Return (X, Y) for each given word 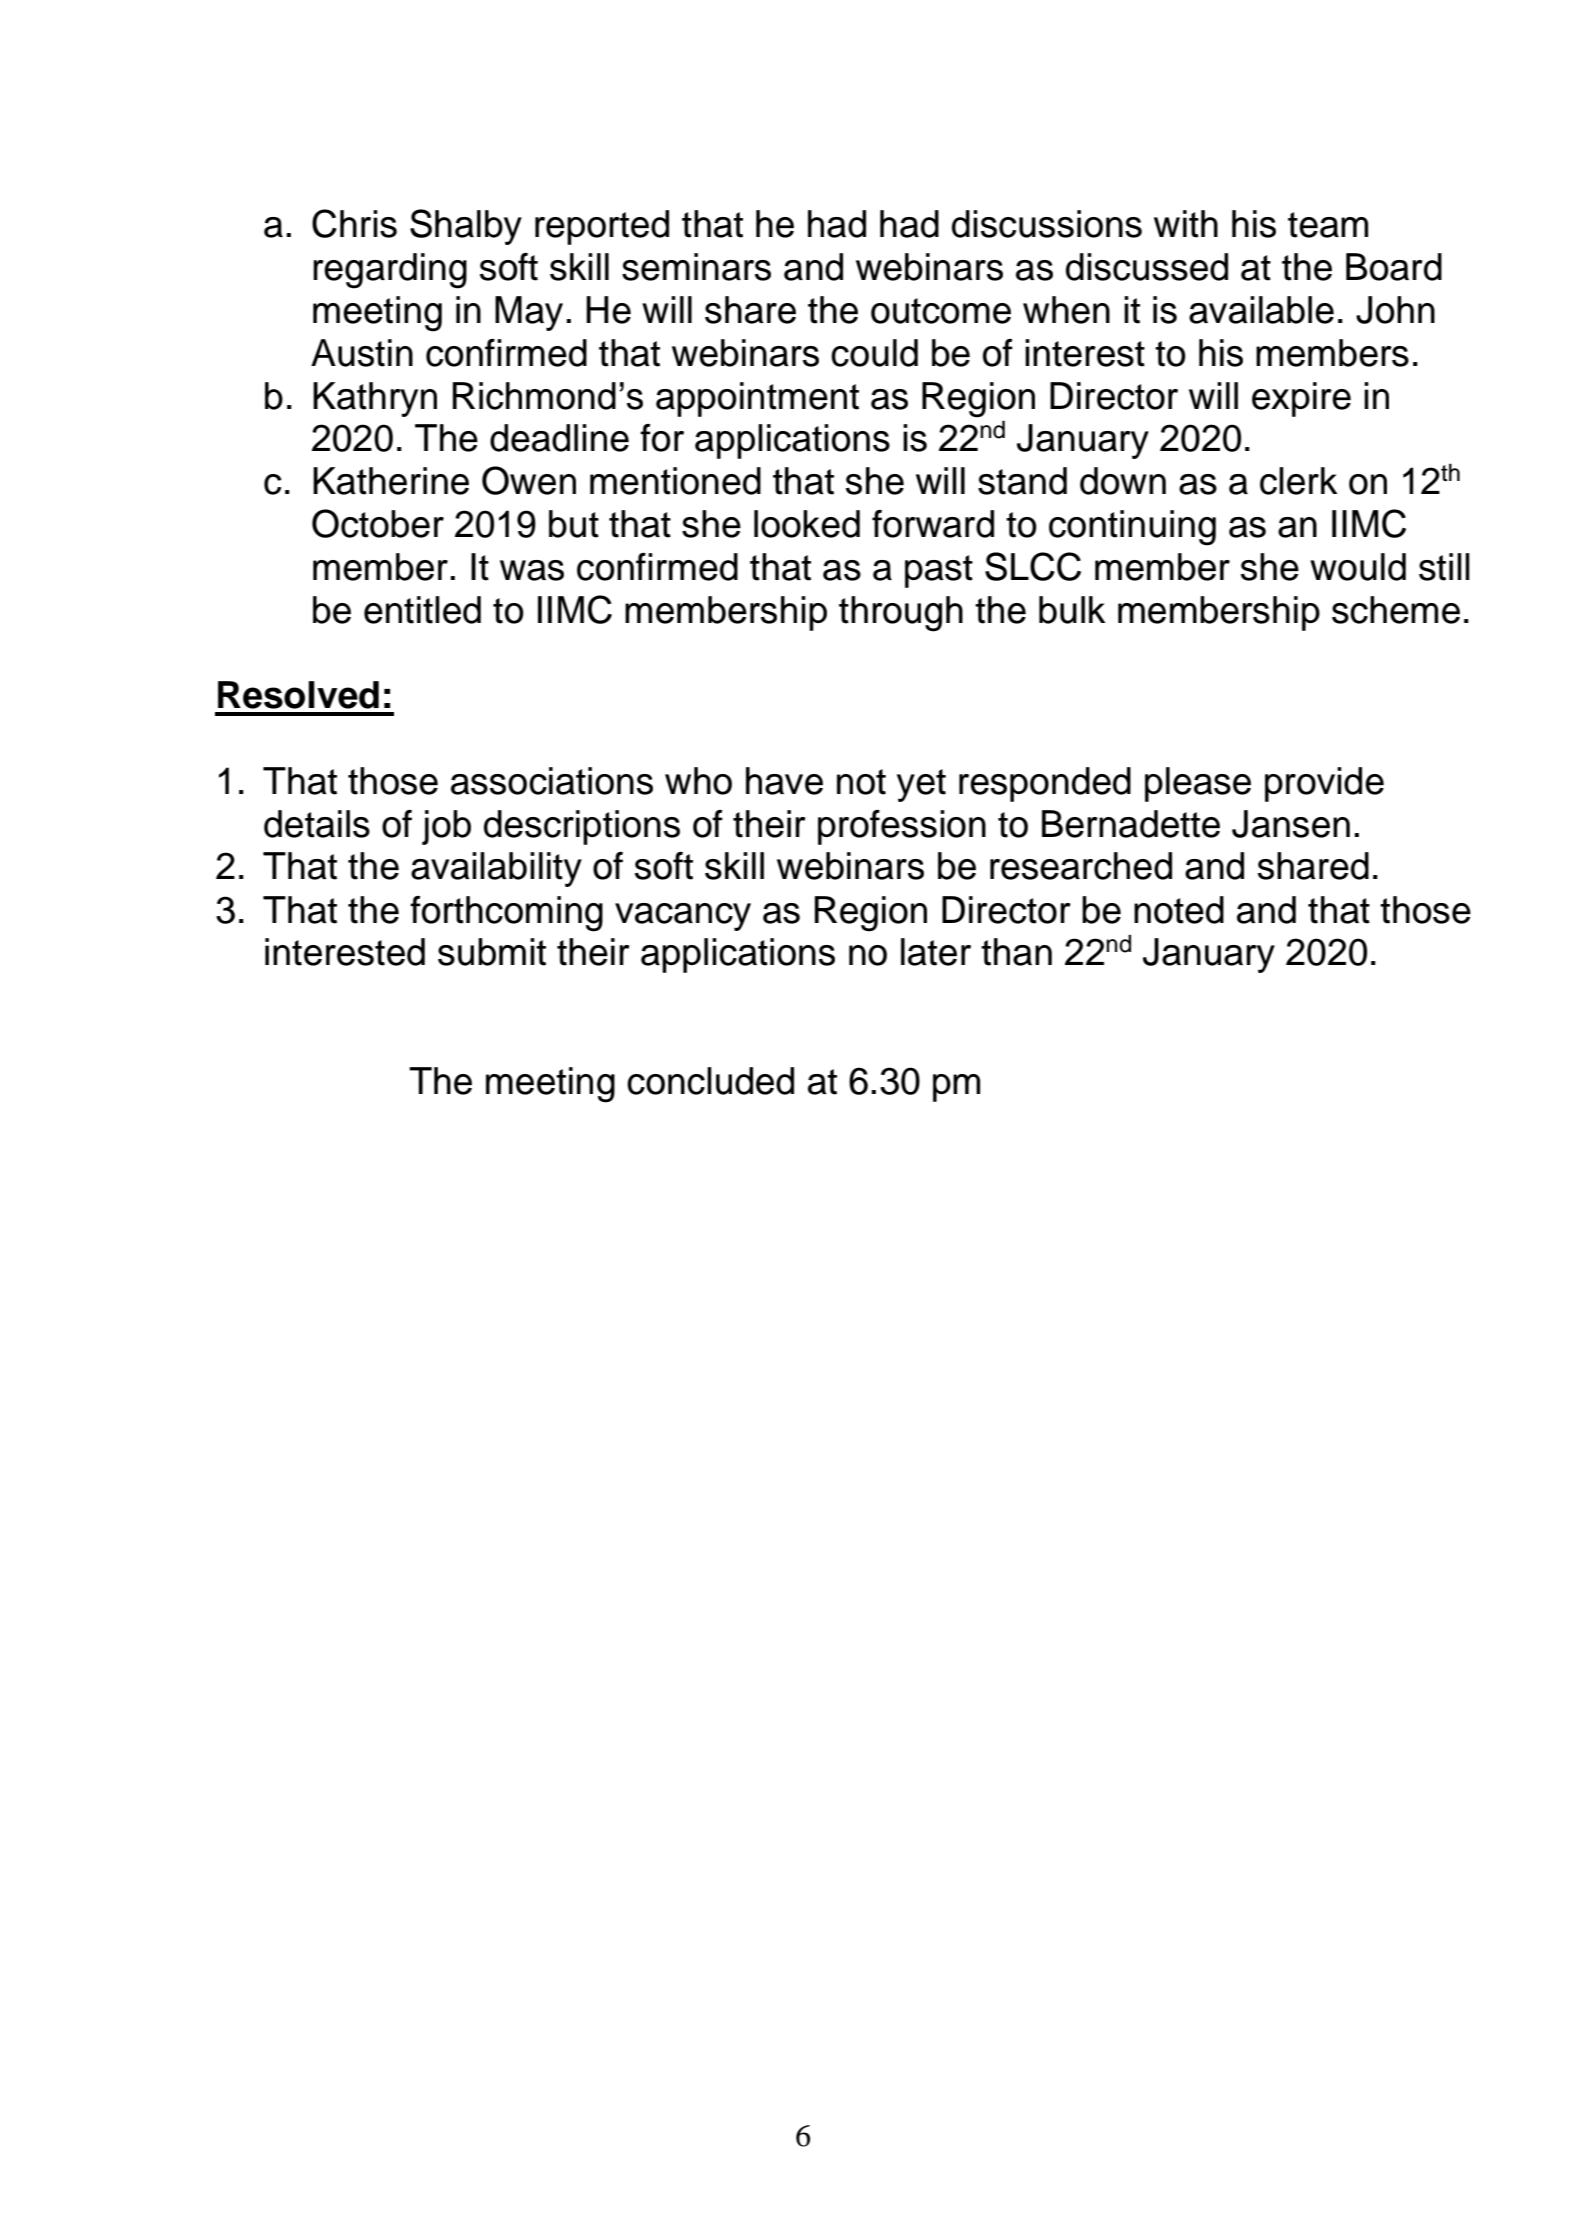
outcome (941, 311)
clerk (1298, 481)
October (378, 523)
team (1328, 225)
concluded (710, 1081)
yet (921, 785)
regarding (390, 271)
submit (492, 952)
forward (933, 524)
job (446, 827)
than (1016, 952)
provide (1324, 784)
